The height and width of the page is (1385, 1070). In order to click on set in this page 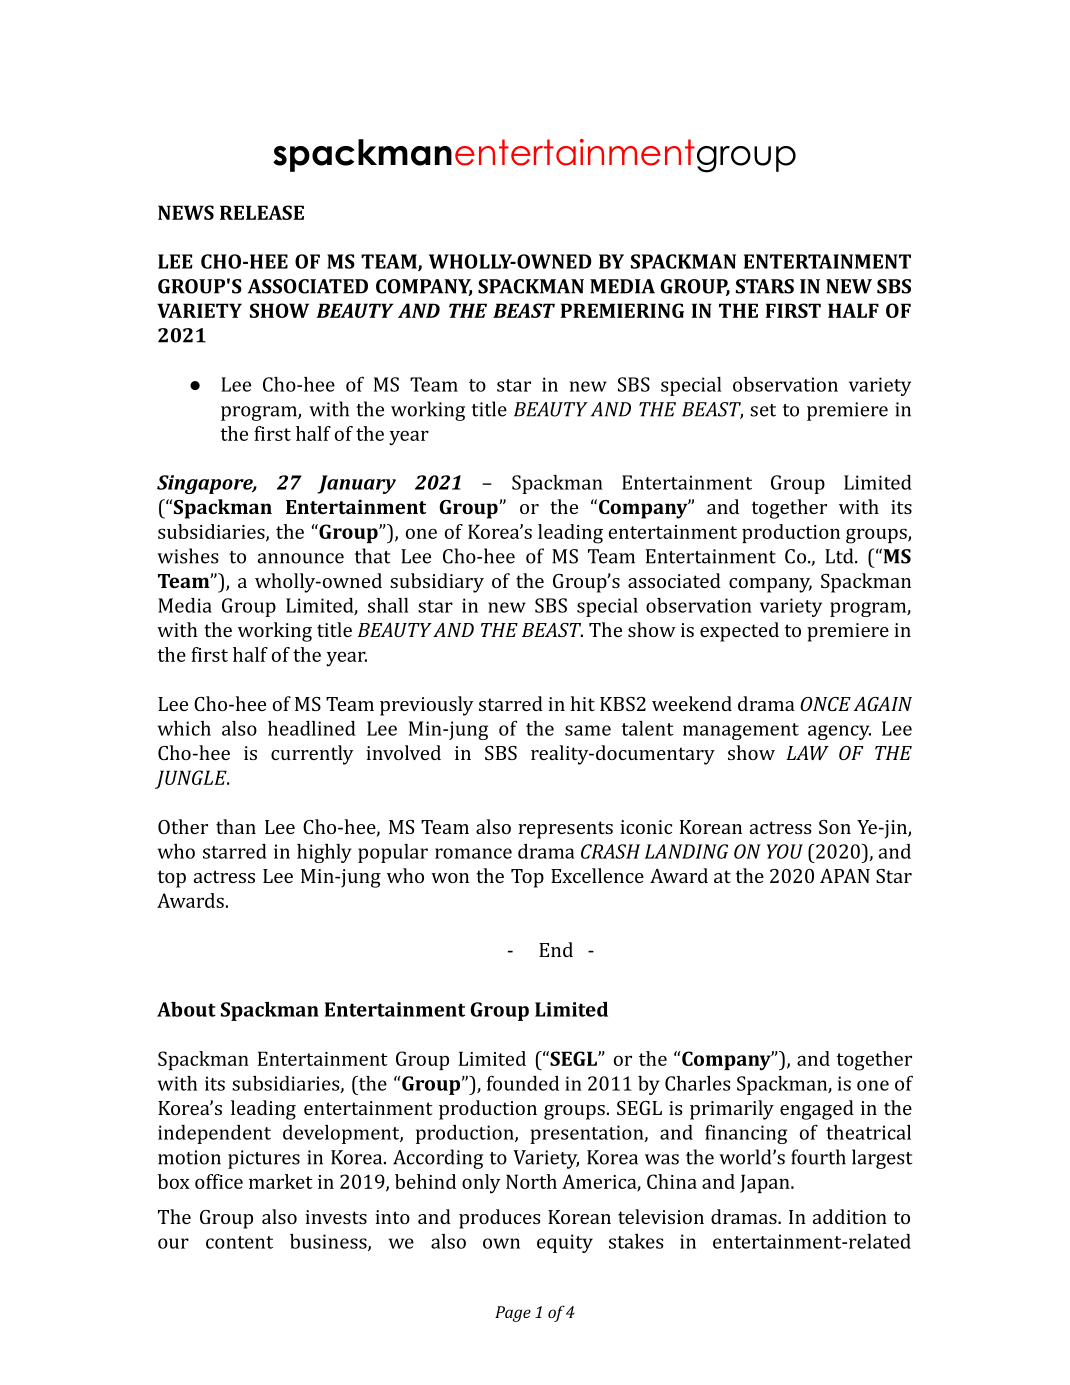, I will do `click(763, 410)`.
